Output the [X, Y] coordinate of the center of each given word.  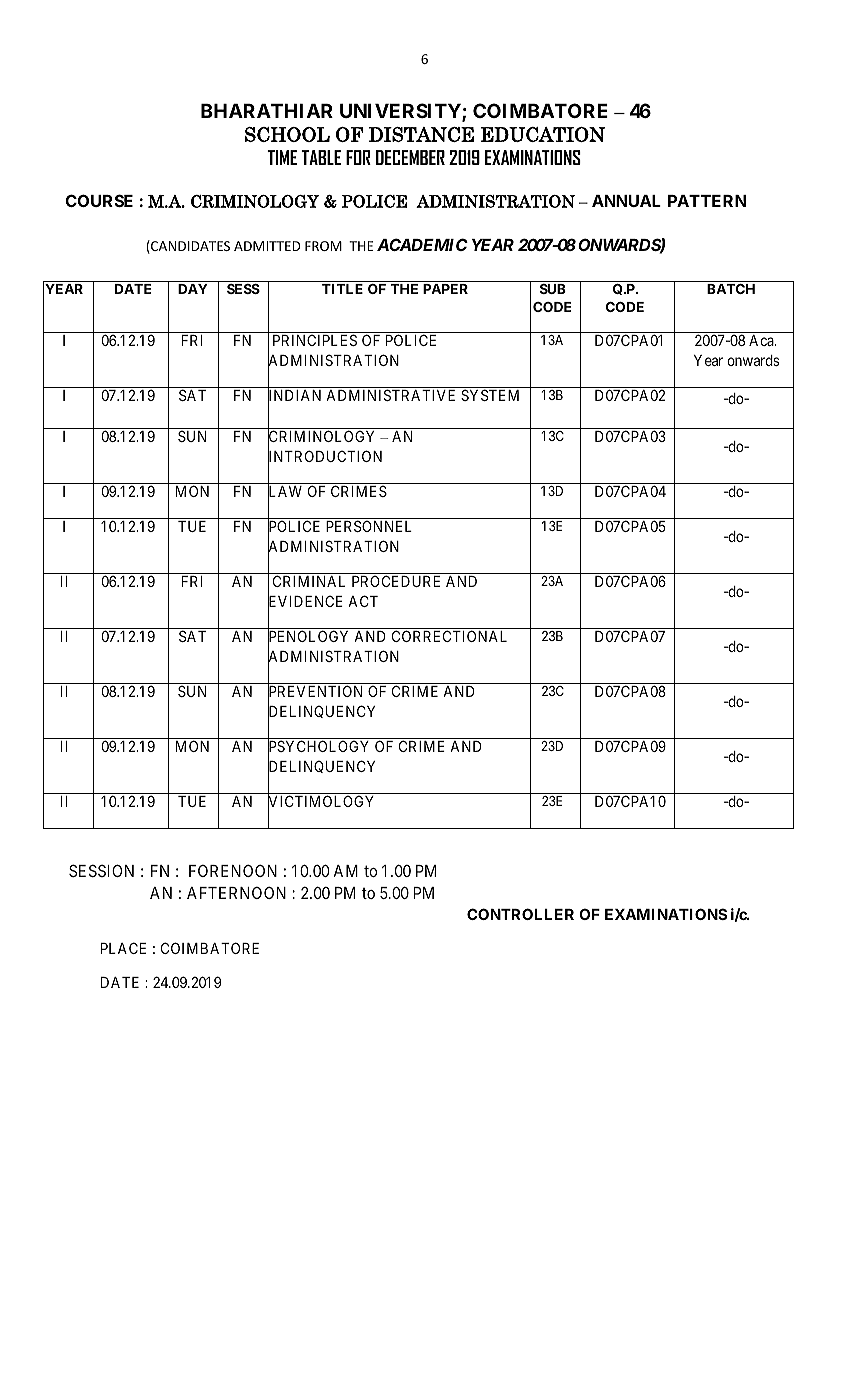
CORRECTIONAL [449, 636]
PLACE [123, 948]
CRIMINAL [309, 581]
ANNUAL [626, 201]
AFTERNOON [236, 892]
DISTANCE [421, 134]
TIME [282, 157]
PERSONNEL [369, 526]
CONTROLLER [520, 914]
